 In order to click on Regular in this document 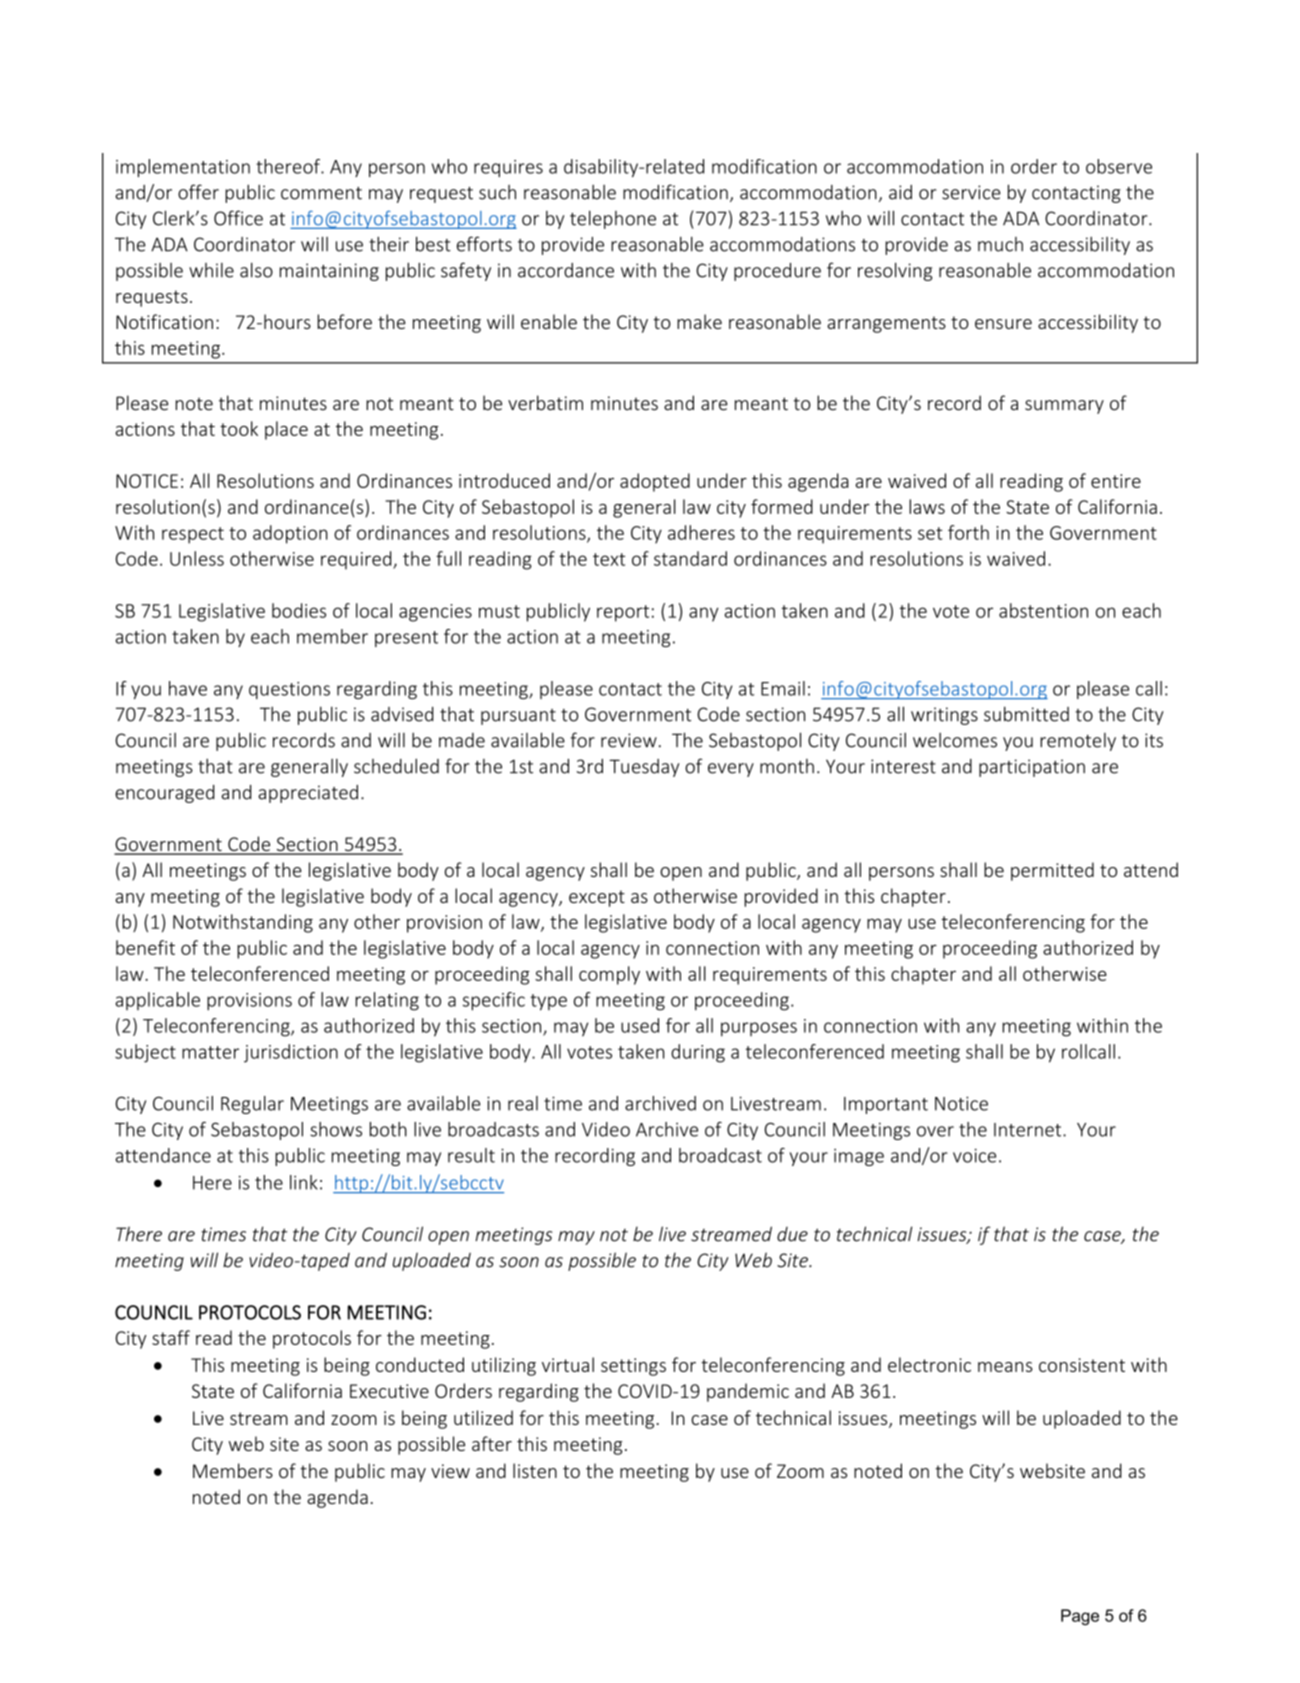, I will do `click(252, 1105)`.
